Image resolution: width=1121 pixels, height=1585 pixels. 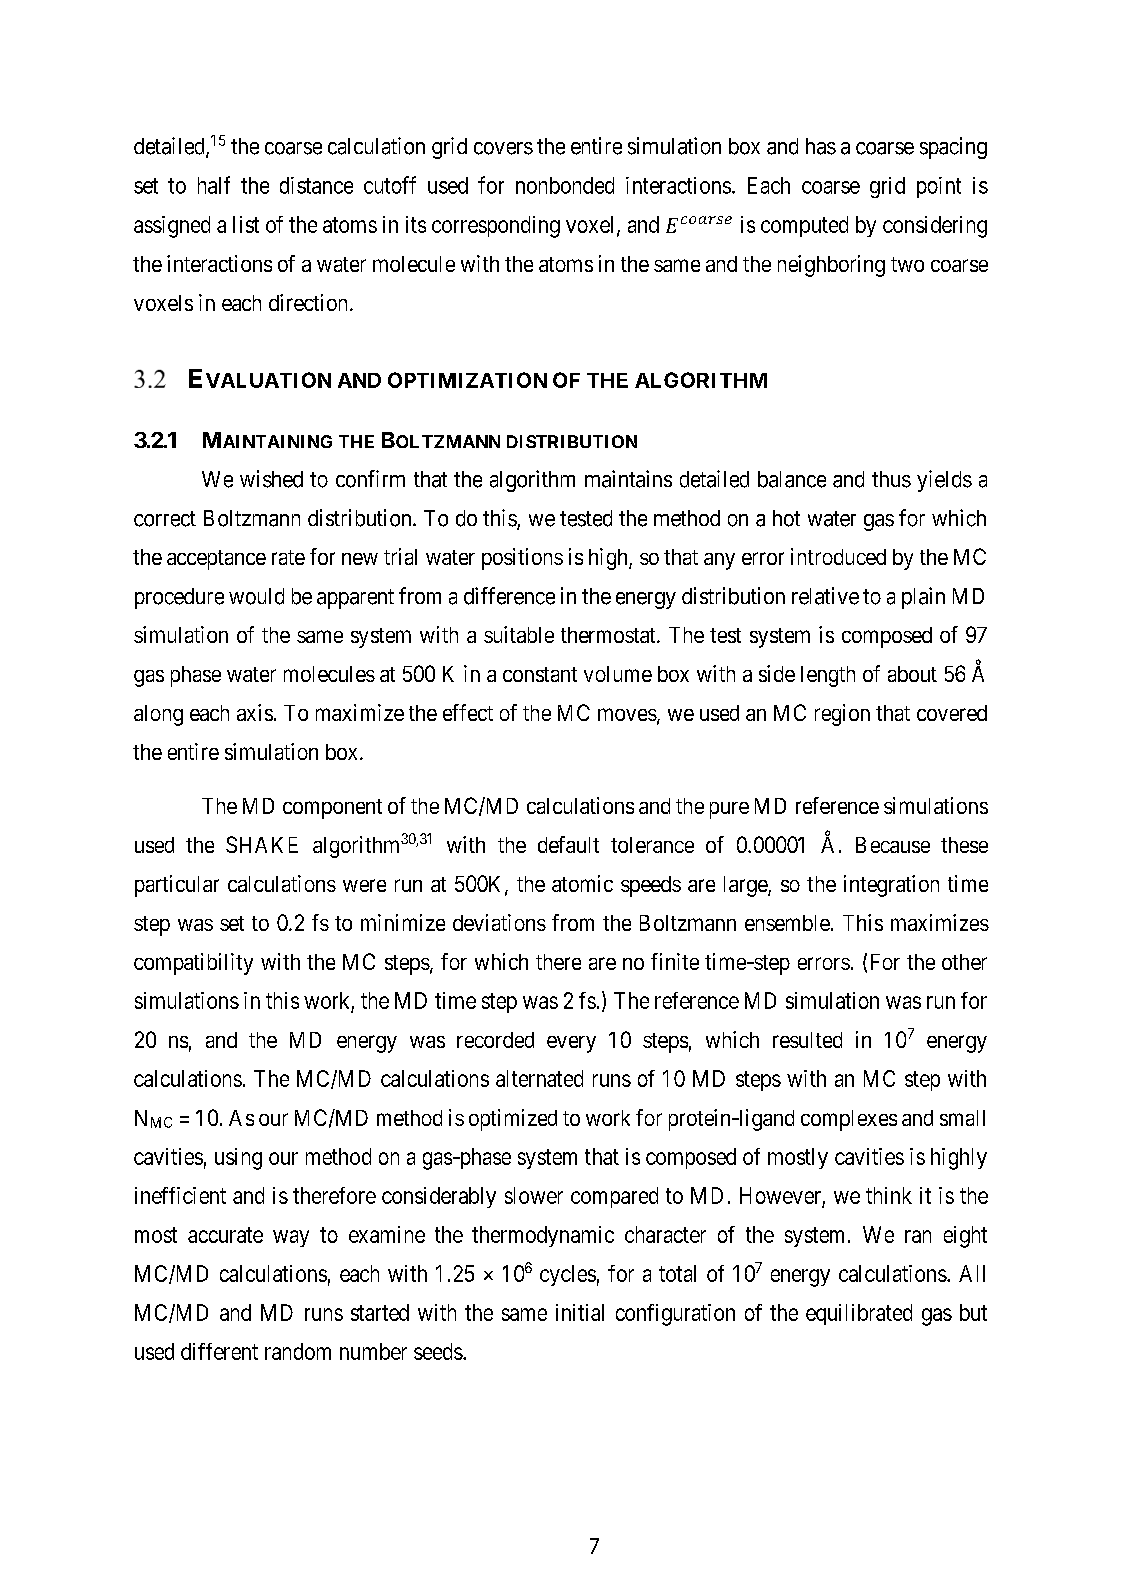 I want to click on eight, so click(x=965, y=1237).
